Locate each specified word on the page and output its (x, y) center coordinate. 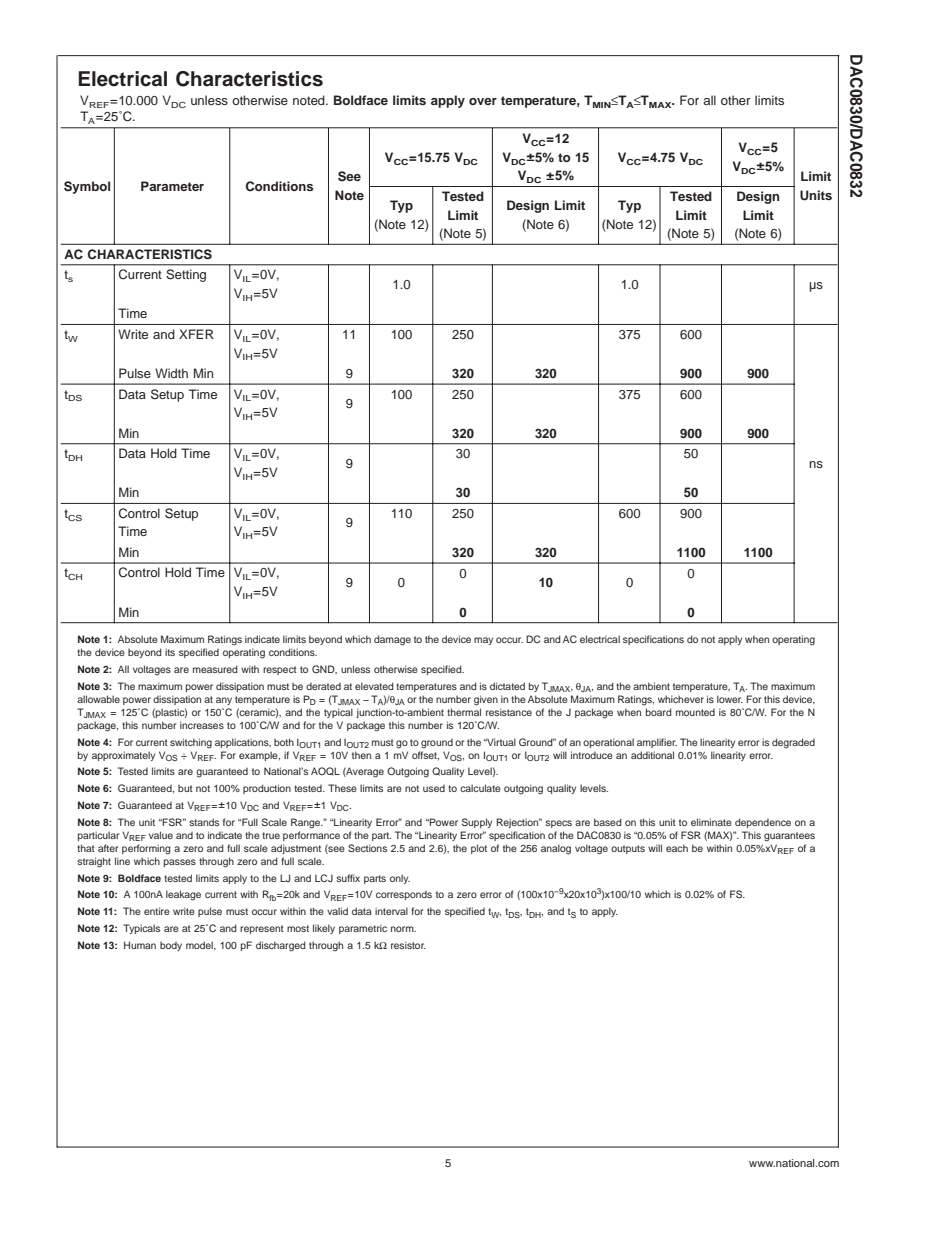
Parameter (172, 186)
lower (730, 699)
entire (157, 911)
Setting (186, 275)
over (483, 101)
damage (392, 640)
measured (215, 669)
